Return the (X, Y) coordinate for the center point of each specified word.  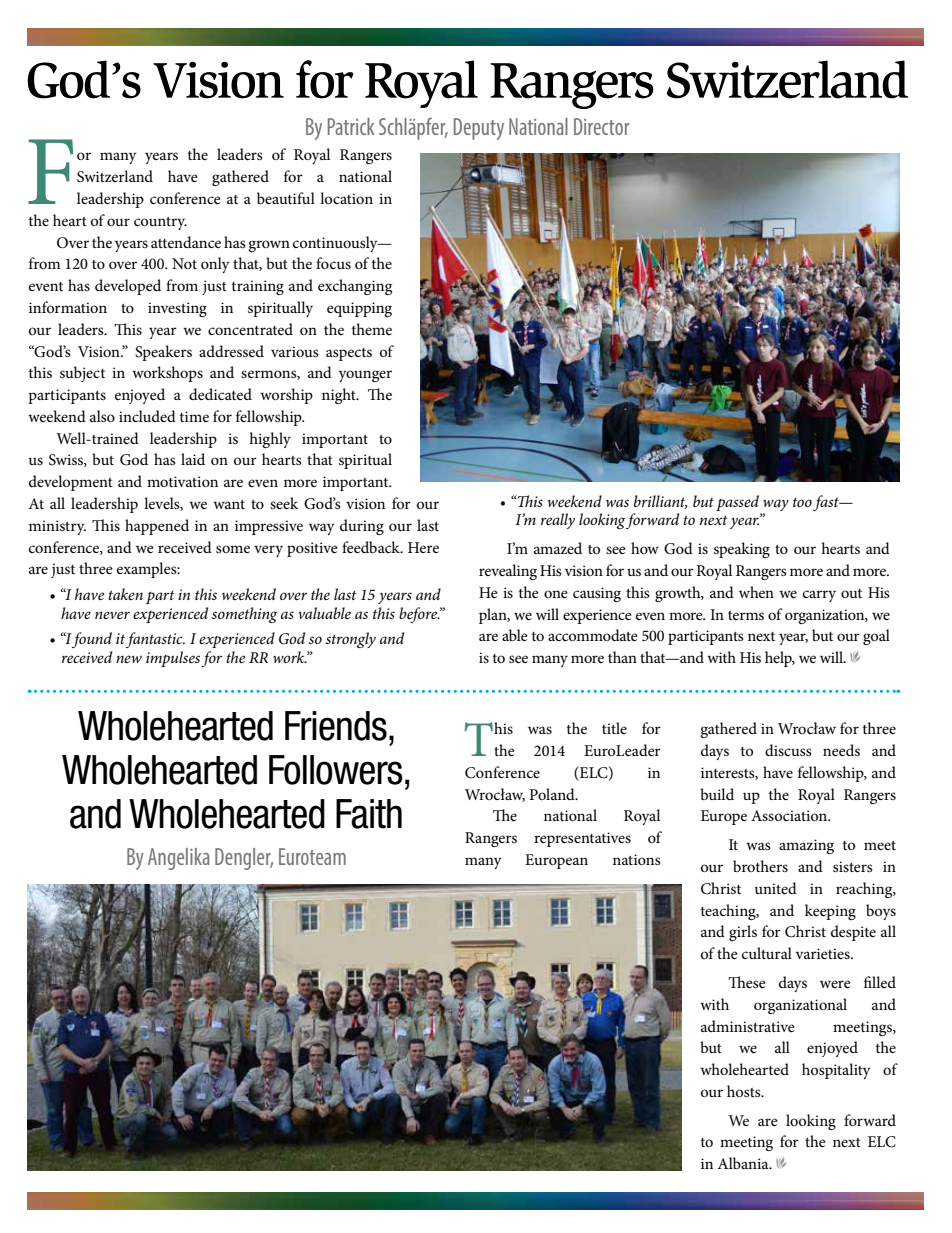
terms (746, 615)
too (802, 502)
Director (602, 126)
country (160, 223)
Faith (369, 814)
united (776, 888)
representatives (582, 839)
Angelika (179, 859)
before (419, 615)
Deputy (479, 129)
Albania (744, 1163)
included (147, 416)
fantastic (155, 640)
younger (365, 376)
